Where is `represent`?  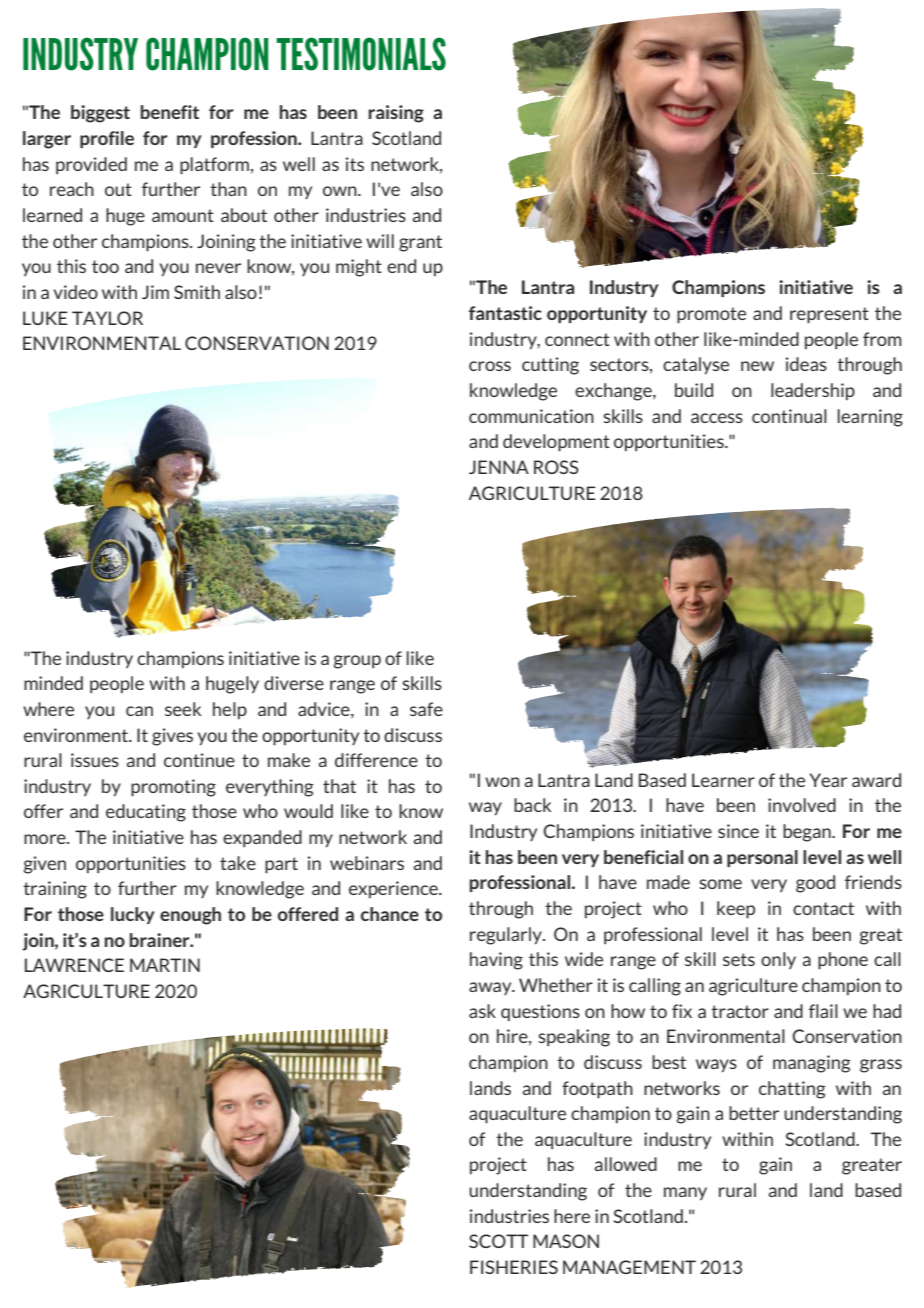 represent is located at coordinates (829, 315).
